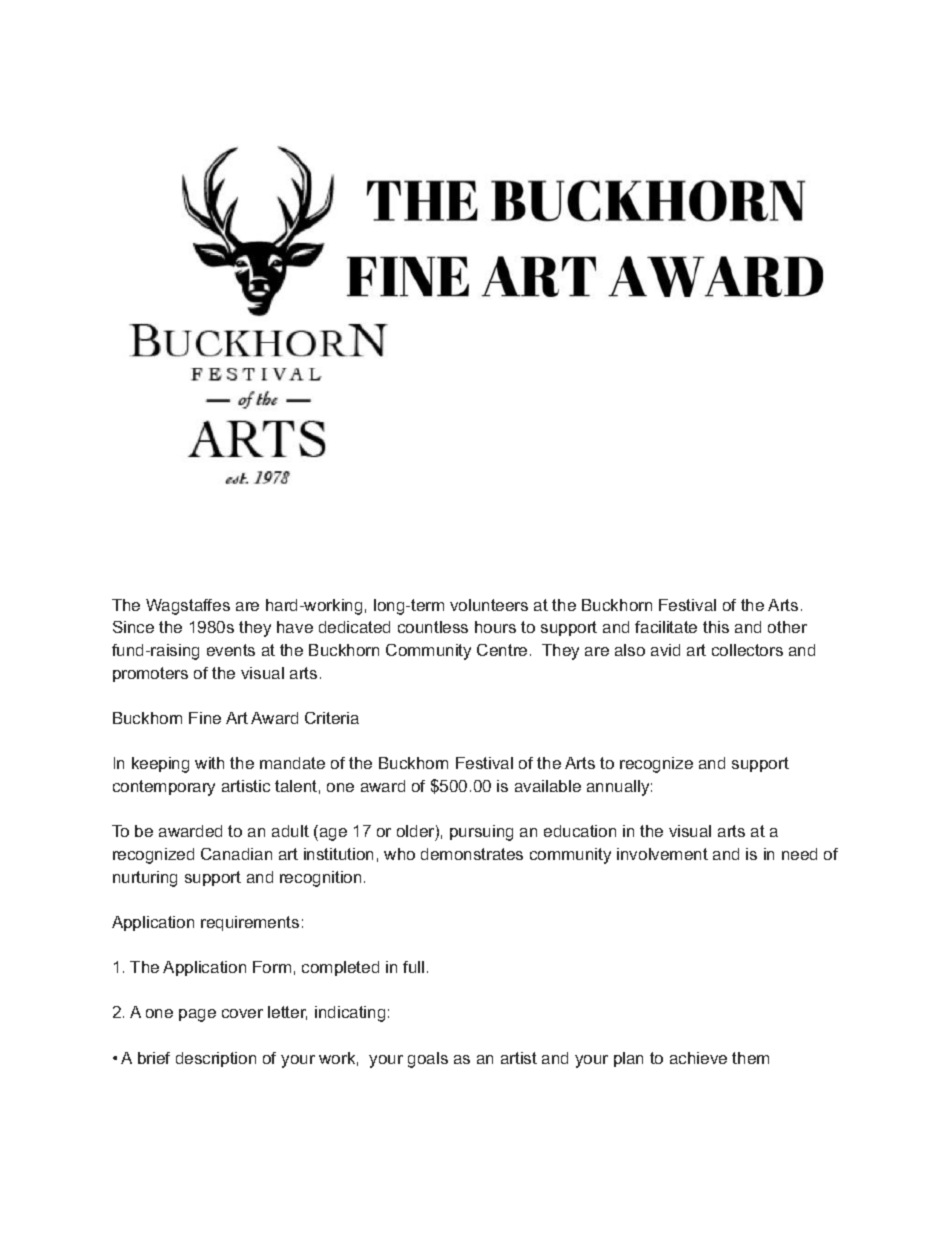 This screenshot has width=952, height=1233. What do you see at coordinates (716, 627) in the screenshot?
I see `this` at bounding box center [716, 627].
